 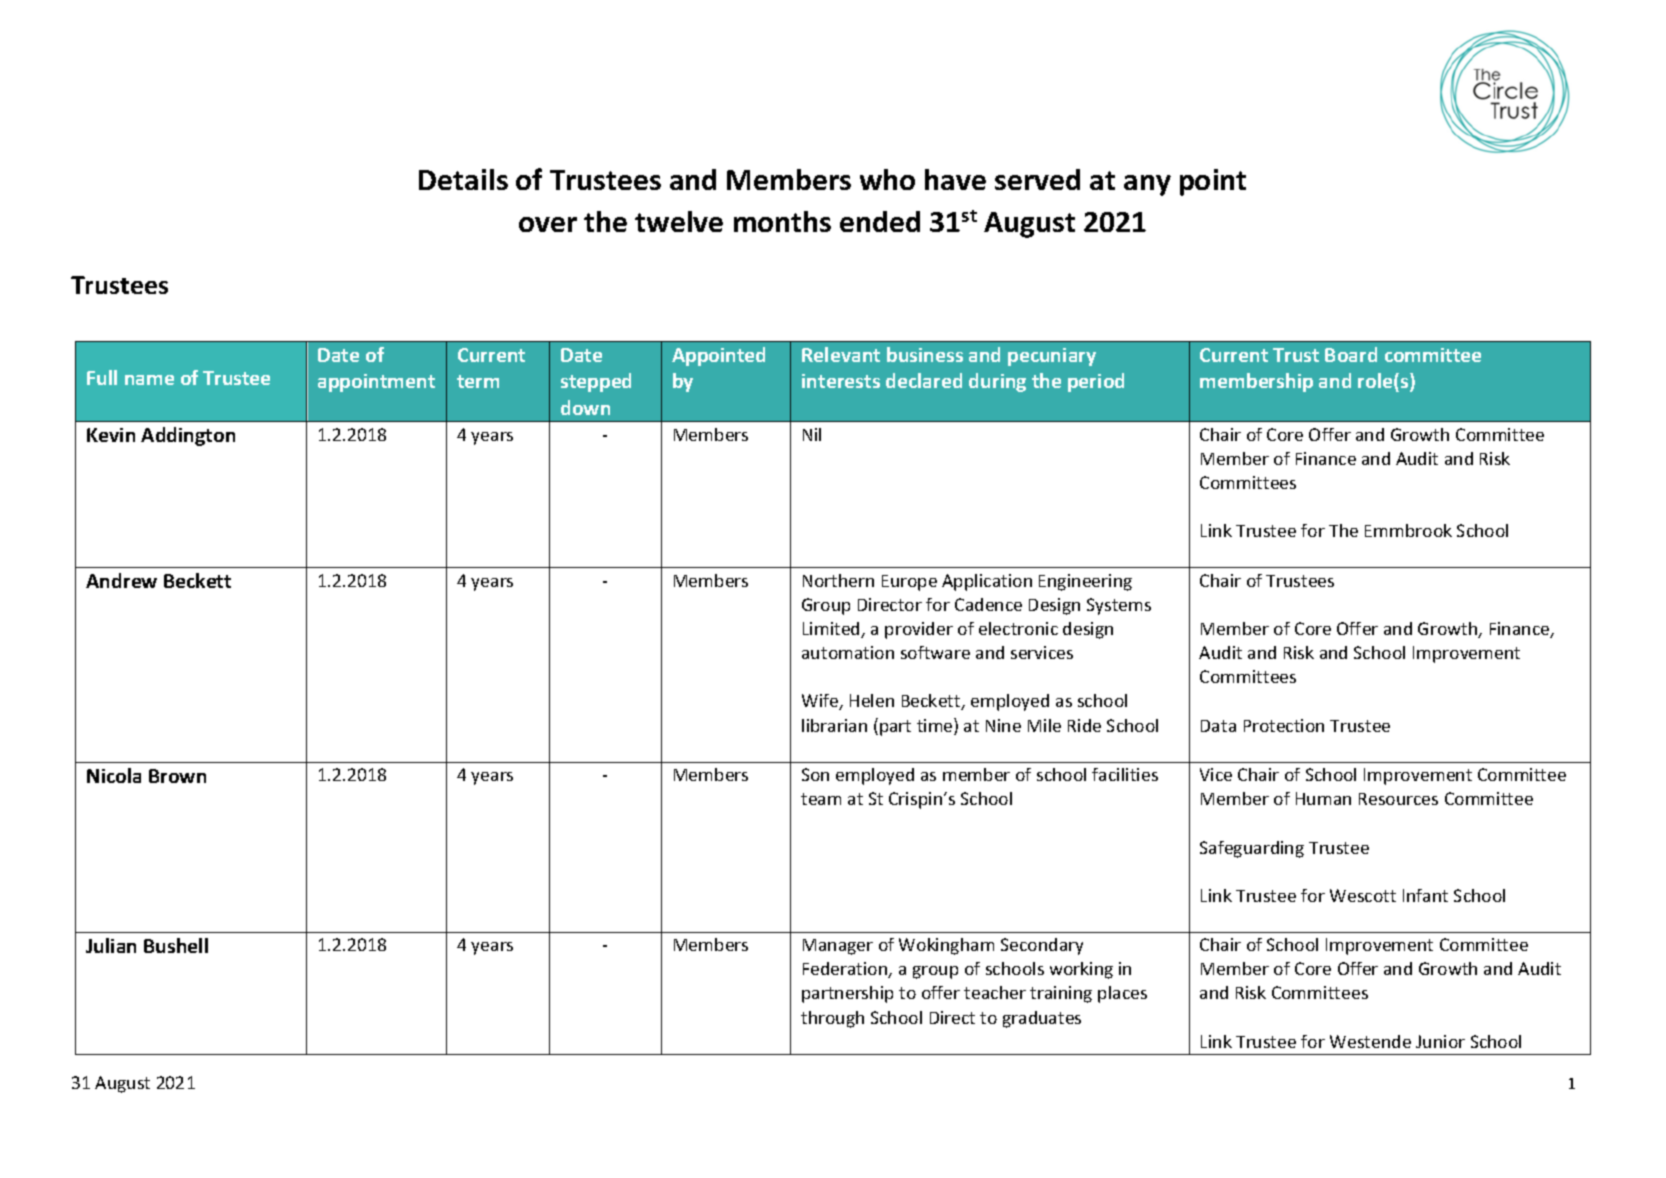 What do you see at coordinates (1119, 606) in the screenshot?
I see `Systems` at bounding box center [1119, 606].
